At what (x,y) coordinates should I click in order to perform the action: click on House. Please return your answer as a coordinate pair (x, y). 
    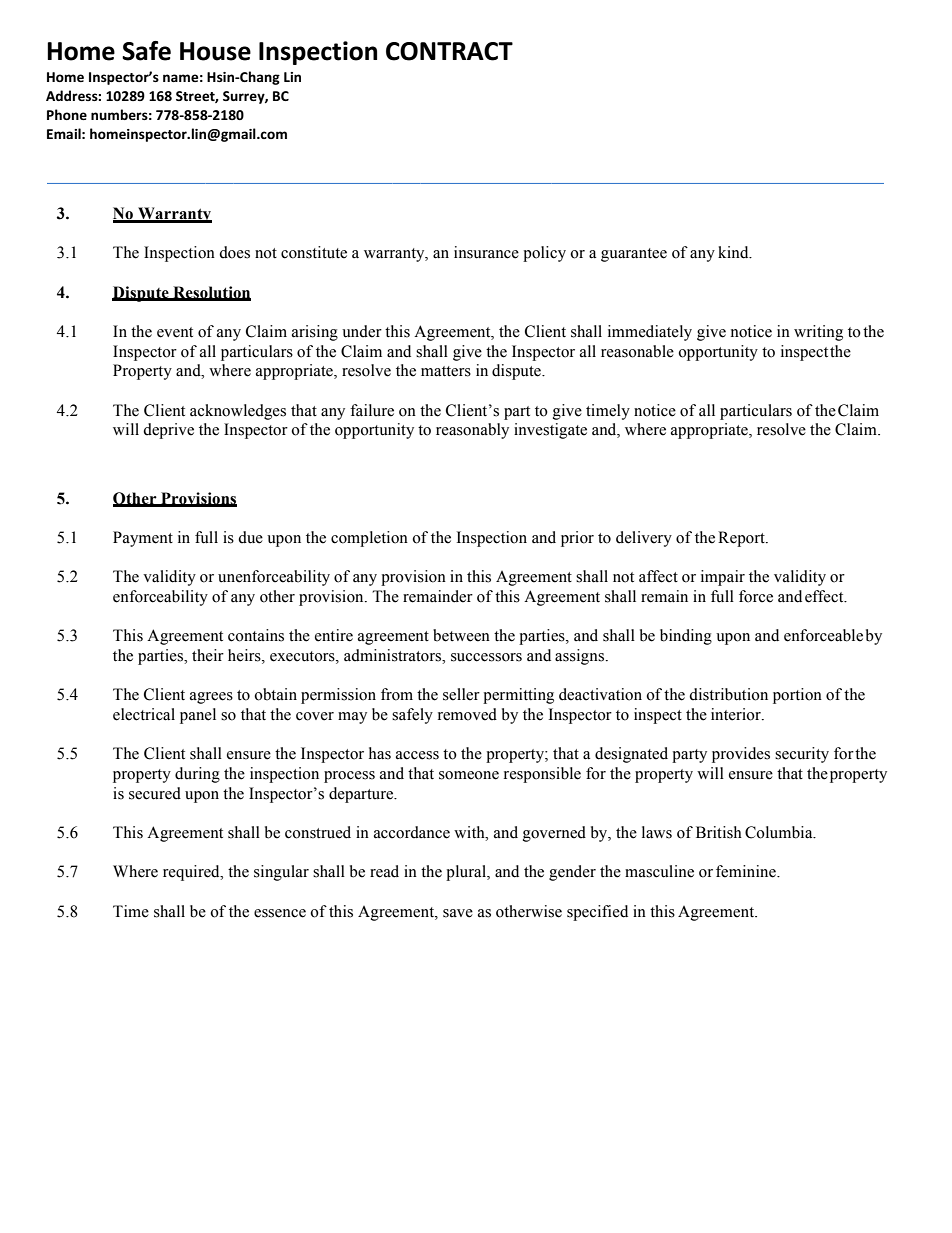
    Looking at the image, I should click on (215, 51).
